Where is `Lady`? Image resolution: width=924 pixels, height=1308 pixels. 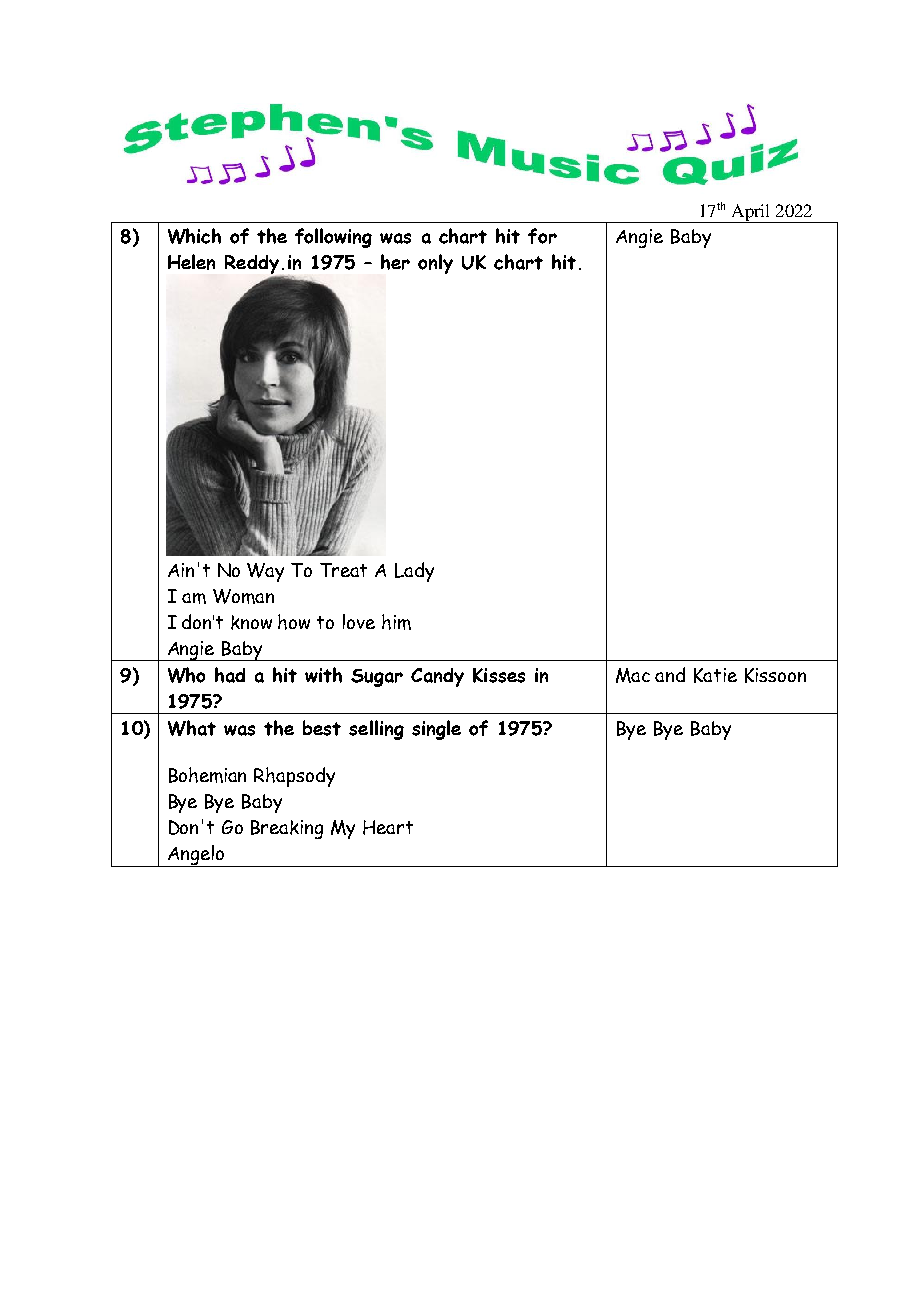
Lady is located at coordinates (414, 572).
